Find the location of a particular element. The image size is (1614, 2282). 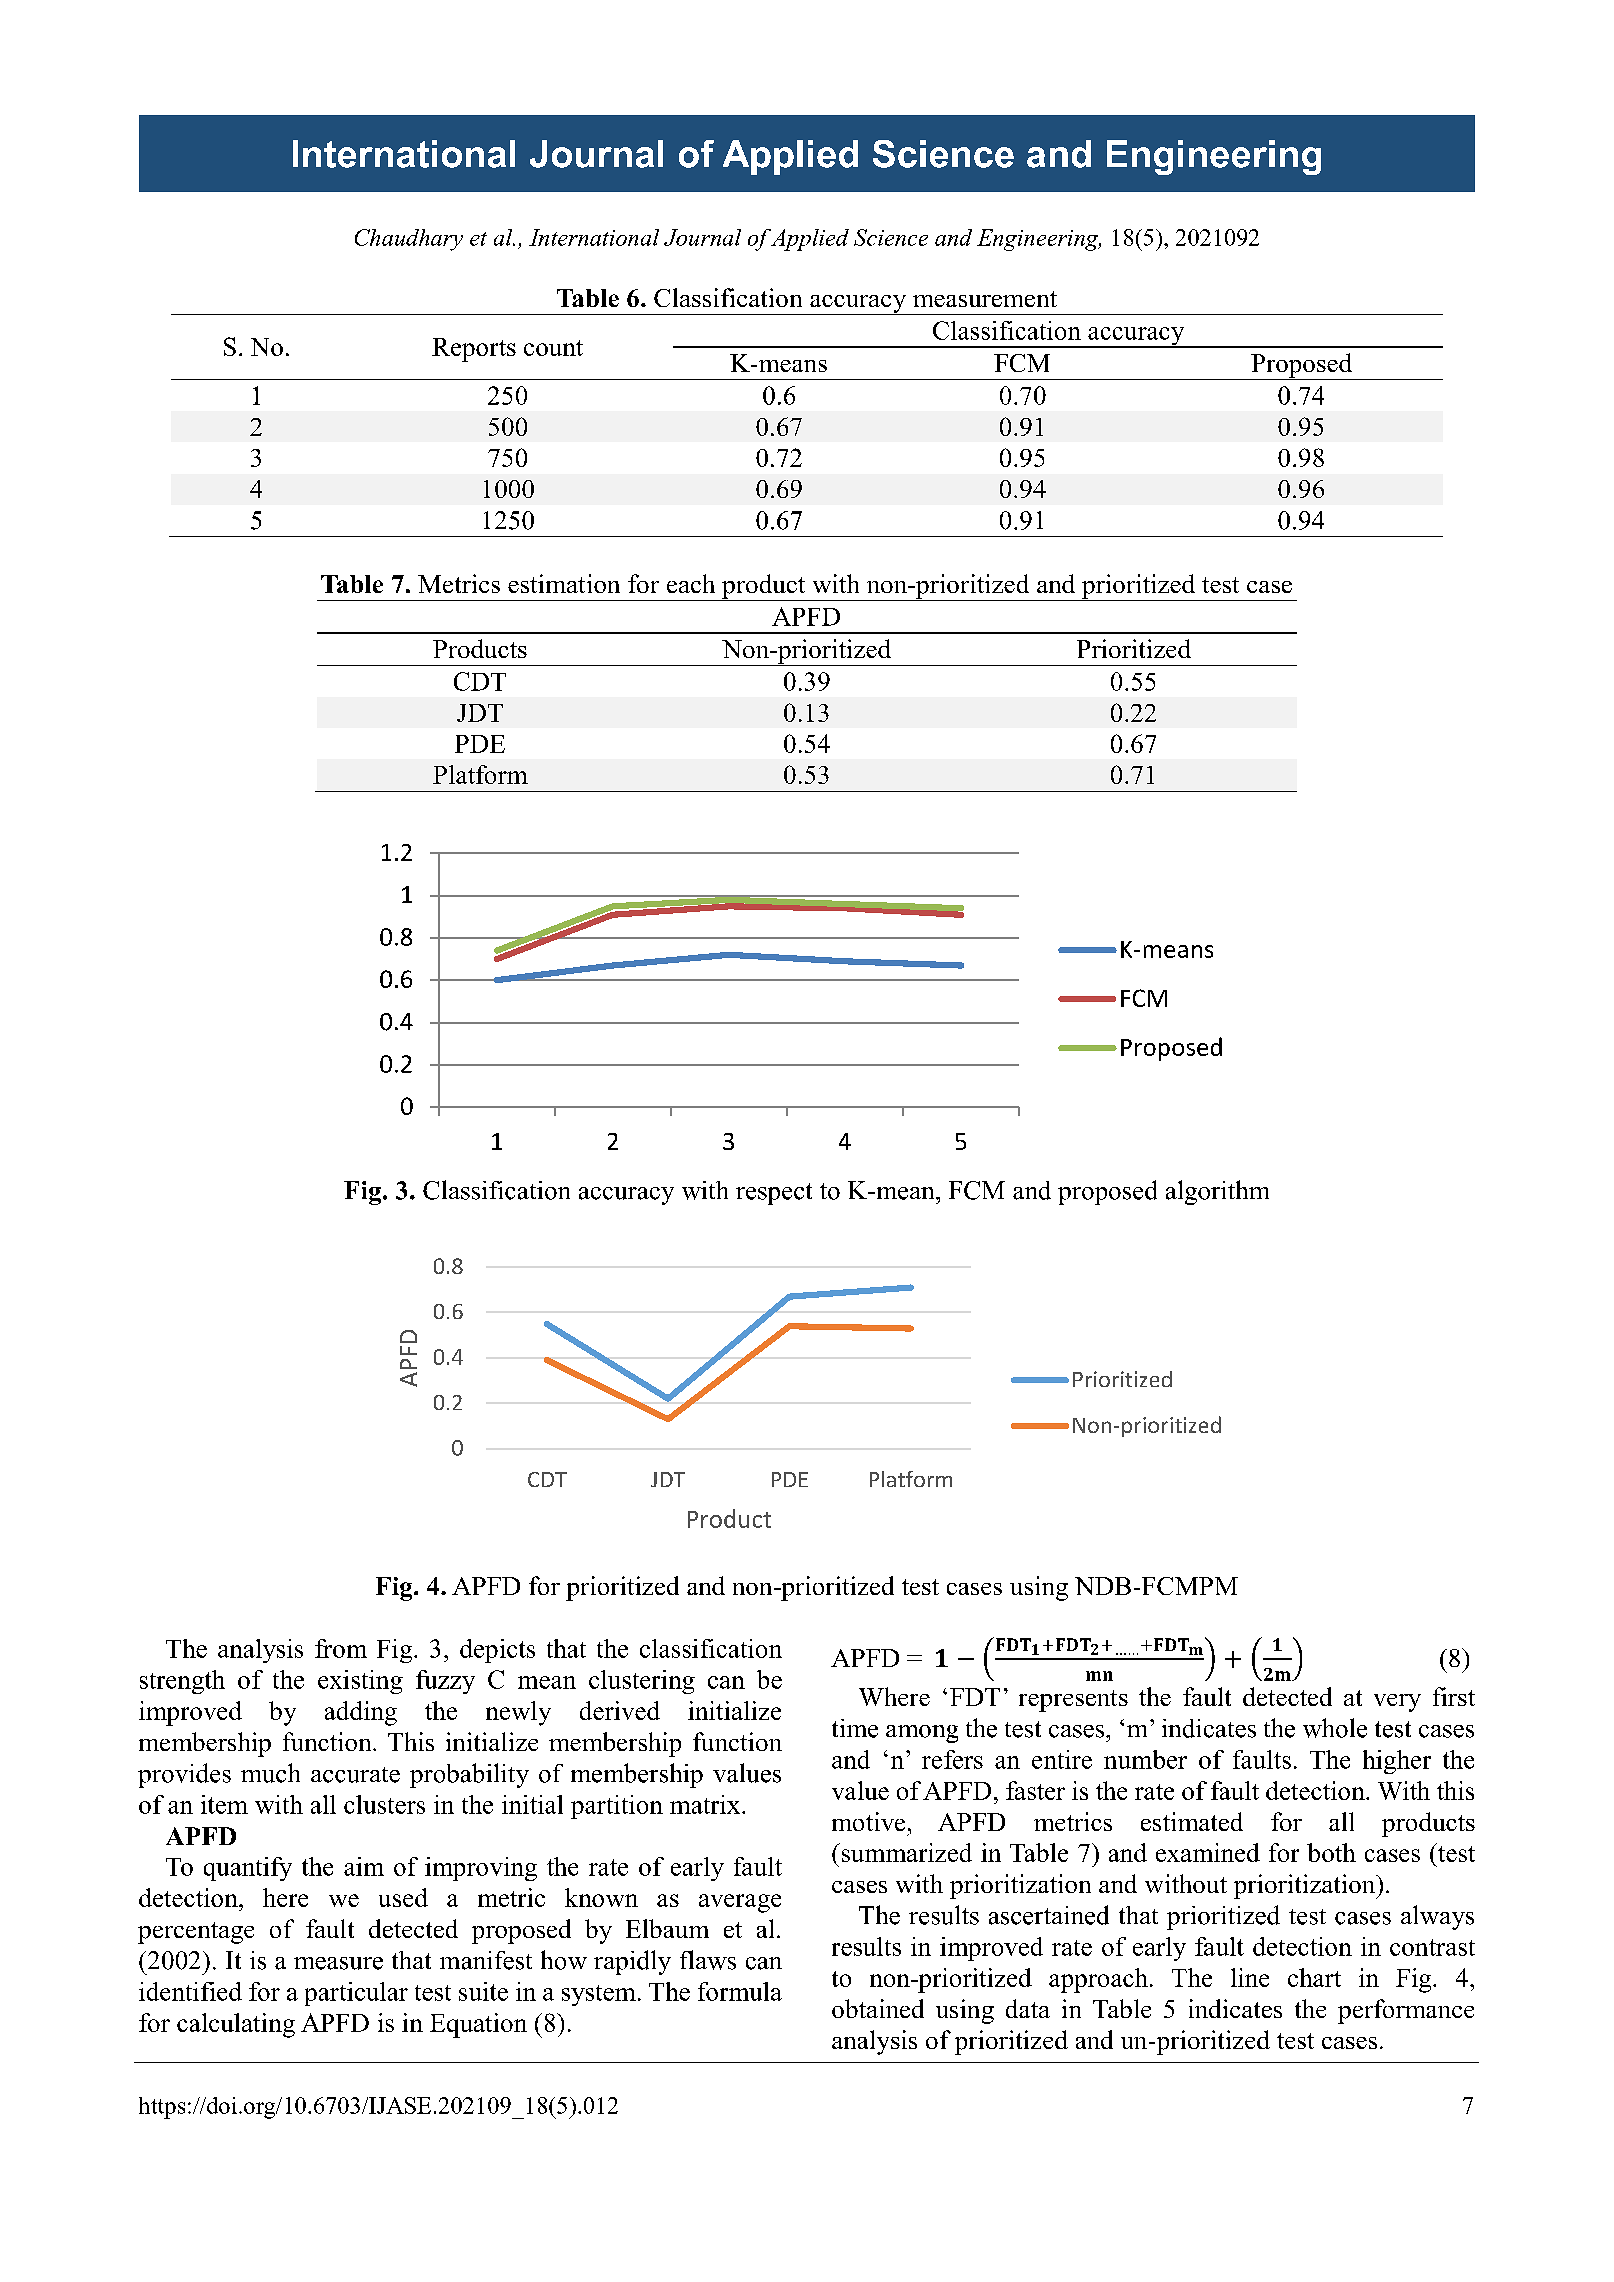

algorithm is located at coordinates (1217, 1192).
